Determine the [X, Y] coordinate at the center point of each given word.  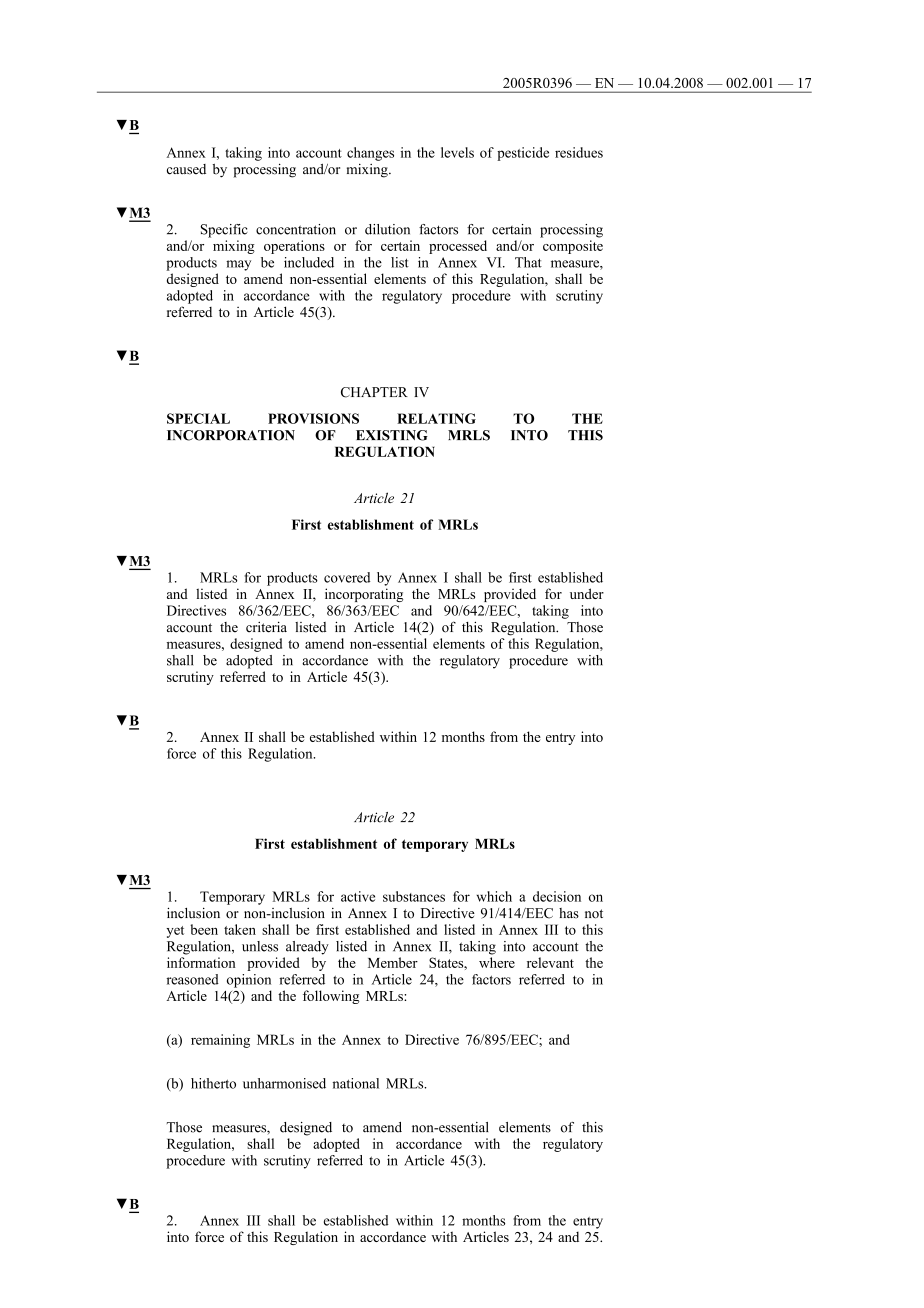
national [356, 1083]
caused [186, 169]
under [587, 593]
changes [370, 154]
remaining [220, 1041]
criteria [266, 627]
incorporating [364, 595]
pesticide [523, 154]
